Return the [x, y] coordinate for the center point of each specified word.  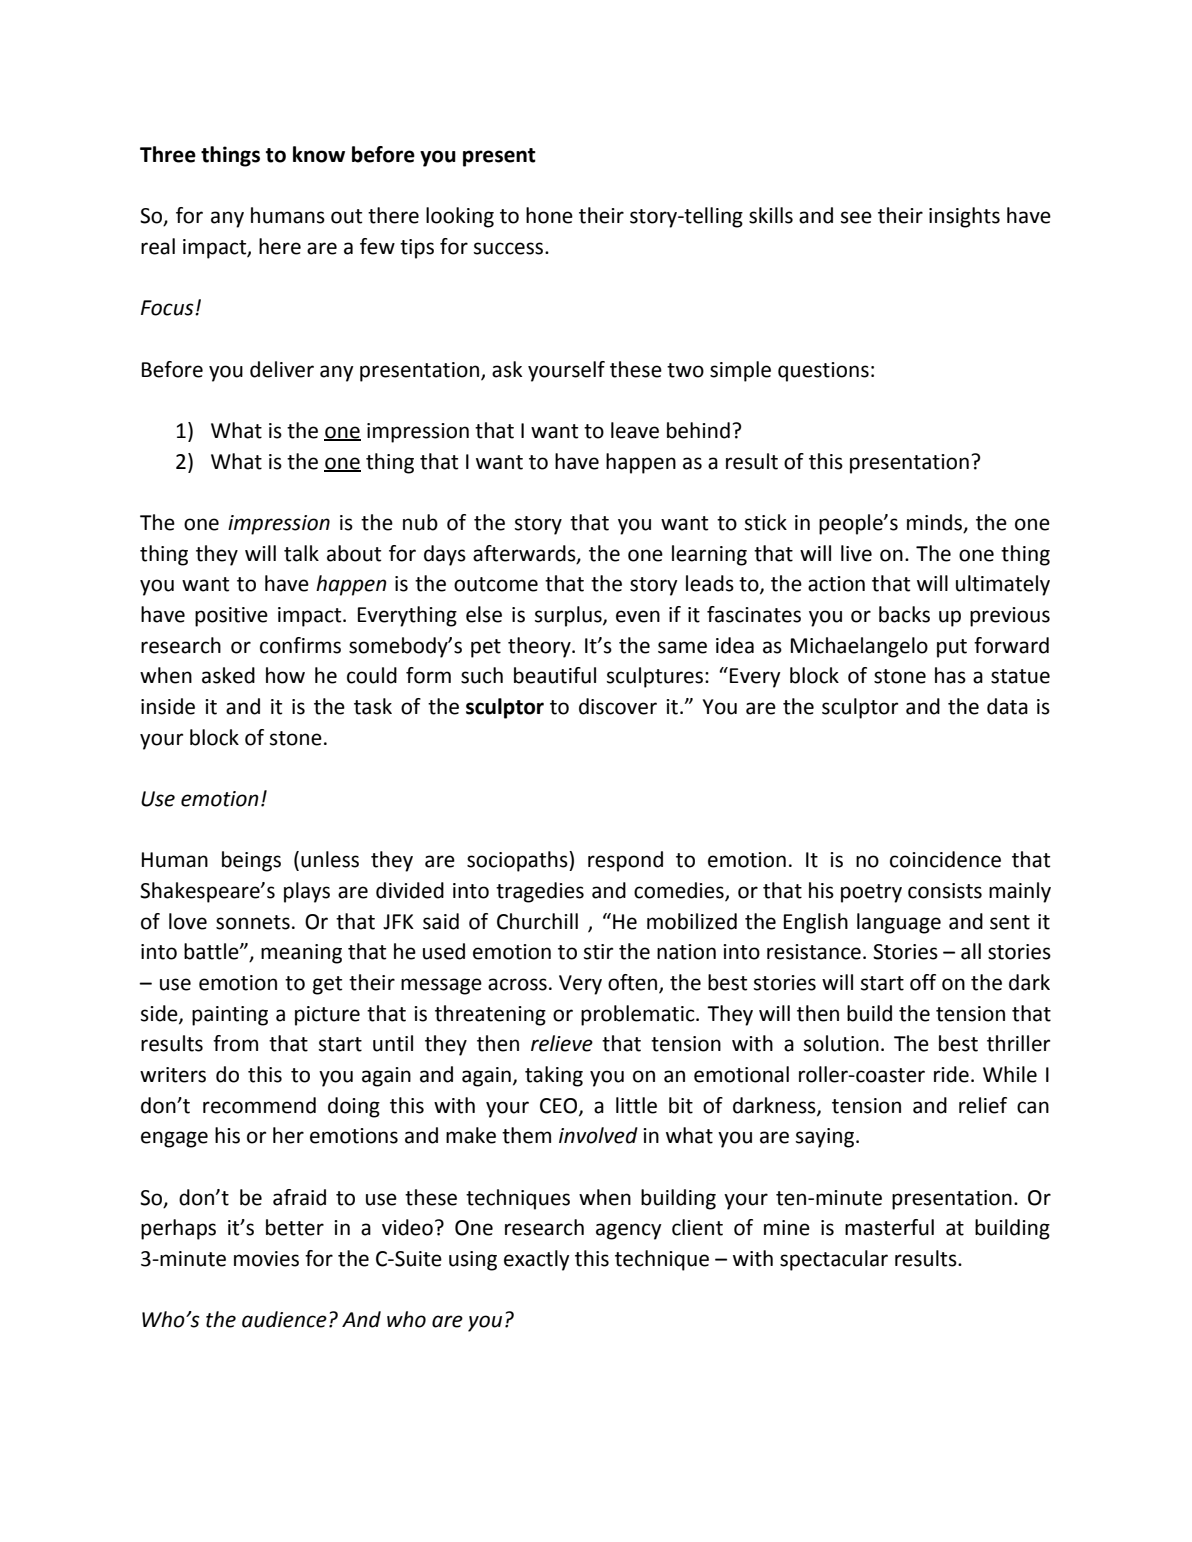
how [285, 675]
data [1007, 706]
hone [549, 215]
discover [618, 706]
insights [964, 217]
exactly [537, 1260]
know [319, 154]
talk [301, 553]
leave [635, 430]
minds [936, 523]
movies [266, 1259]
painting [230, 1016]
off [923, 982]
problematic [639, 1015]
